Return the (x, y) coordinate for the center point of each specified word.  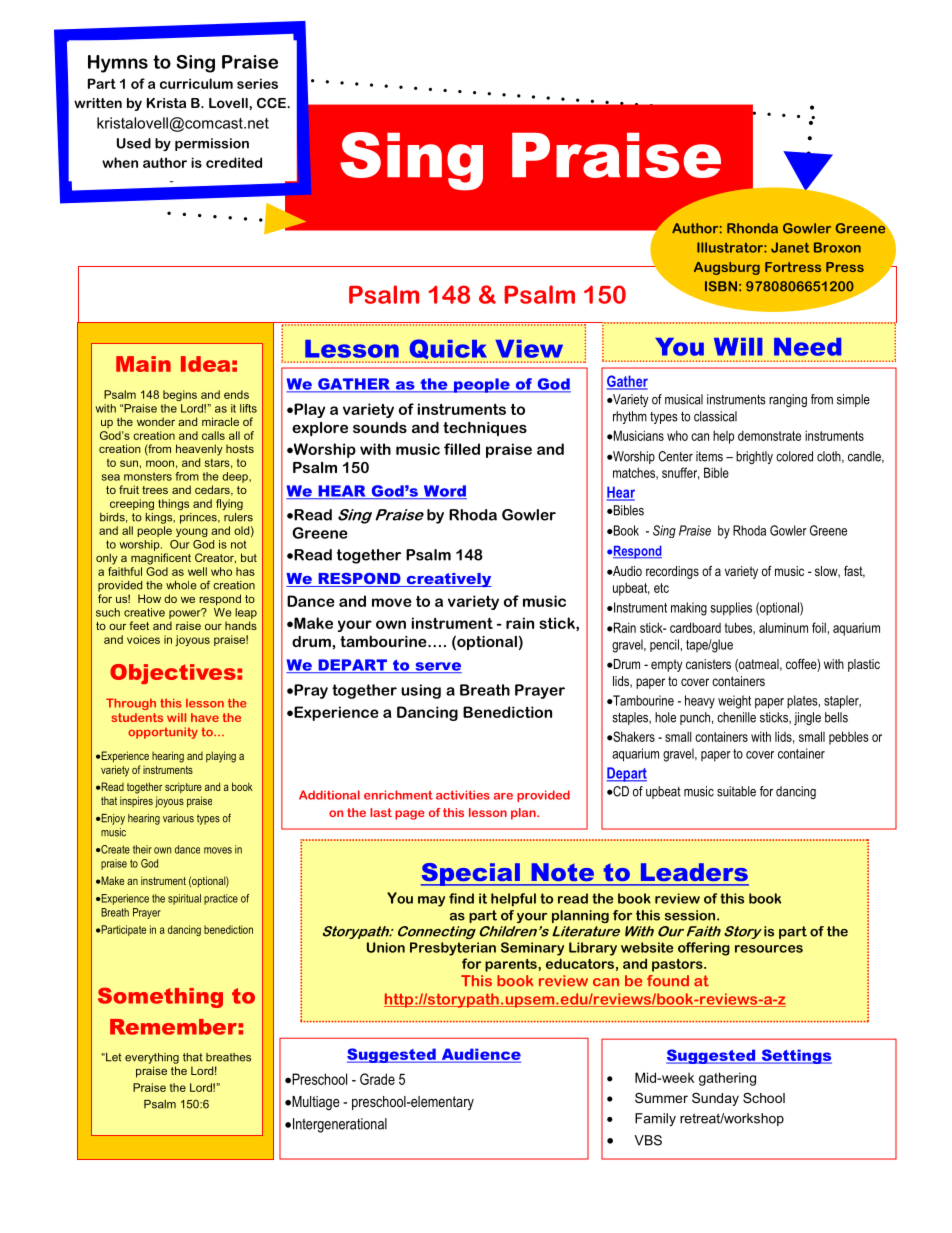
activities (463, 795)
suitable (736, 791)
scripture (183, 787)
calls (213, 435)
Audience (480, 1055)
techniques (485, 428)
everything (152, 1058)
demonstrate (769, 435)
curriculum (196, 83)
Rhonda (752, 228)
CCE (272, 103)
